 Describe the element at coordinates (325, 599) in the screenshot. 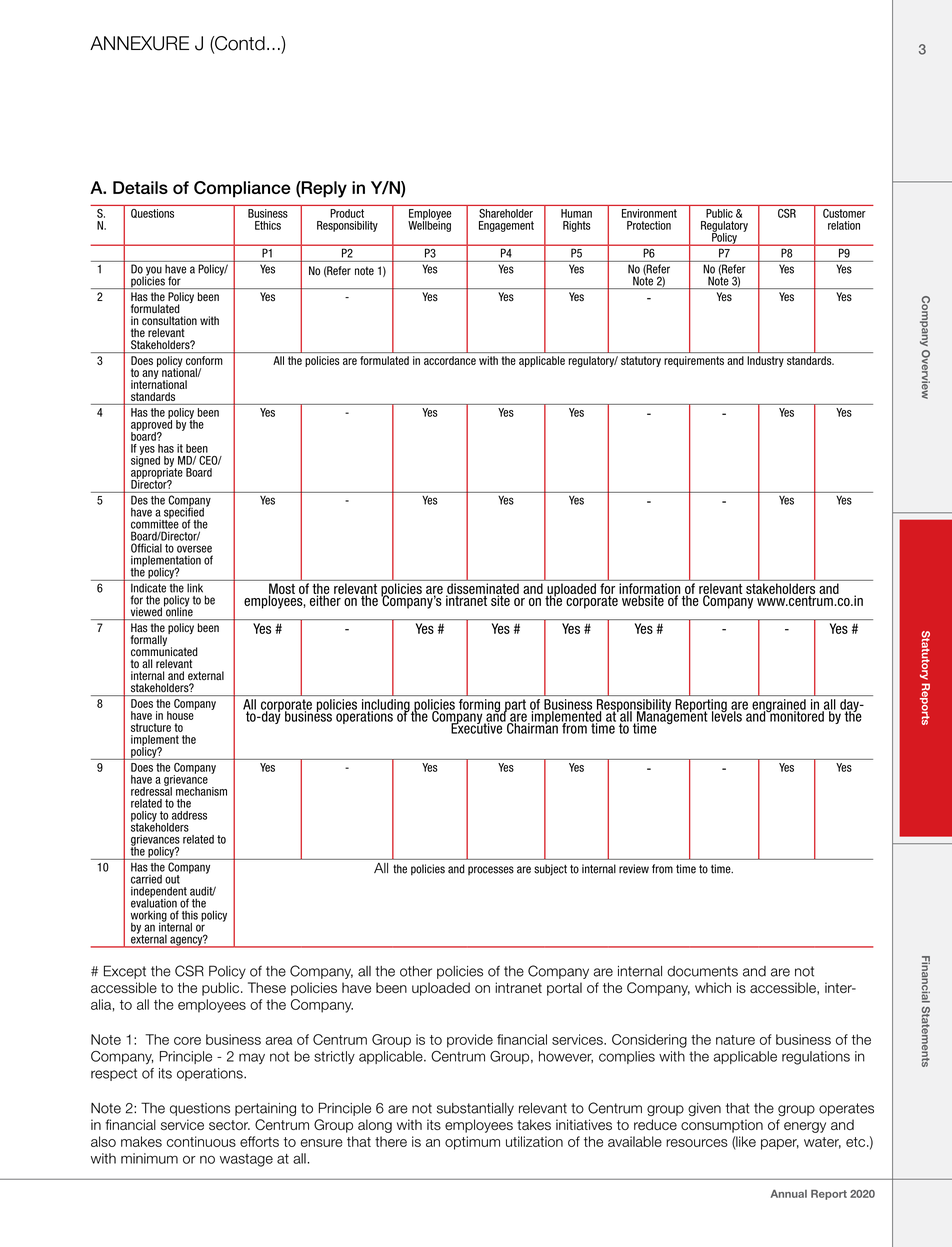

I see `either` at that location.
